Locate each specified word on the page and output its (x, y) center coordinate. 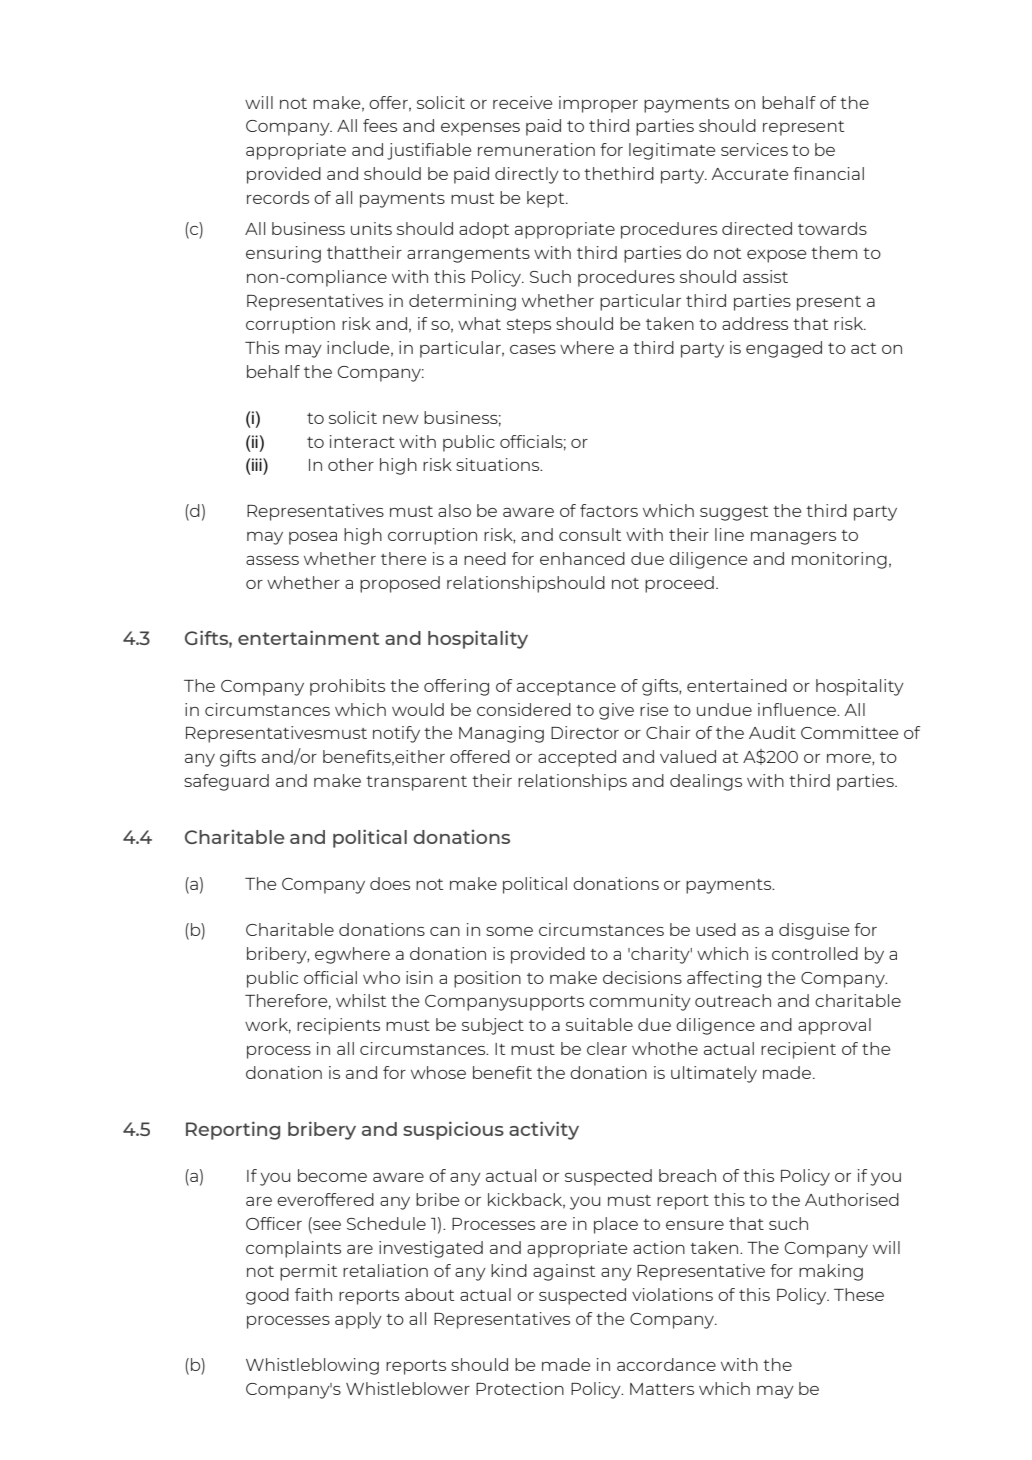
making (831, 1272)
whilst (361, 1000)
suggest (734, 513)
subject (493, 1026)
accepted (577, 758)
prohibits (347, 687)
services (754, 149)
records (278, 197)
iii (257, 464)
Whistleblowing (312, 1366)
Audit (772, 732)
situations (499, 464)
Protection (520, 1388)
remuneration (536, 149)
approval (834, 1026)
